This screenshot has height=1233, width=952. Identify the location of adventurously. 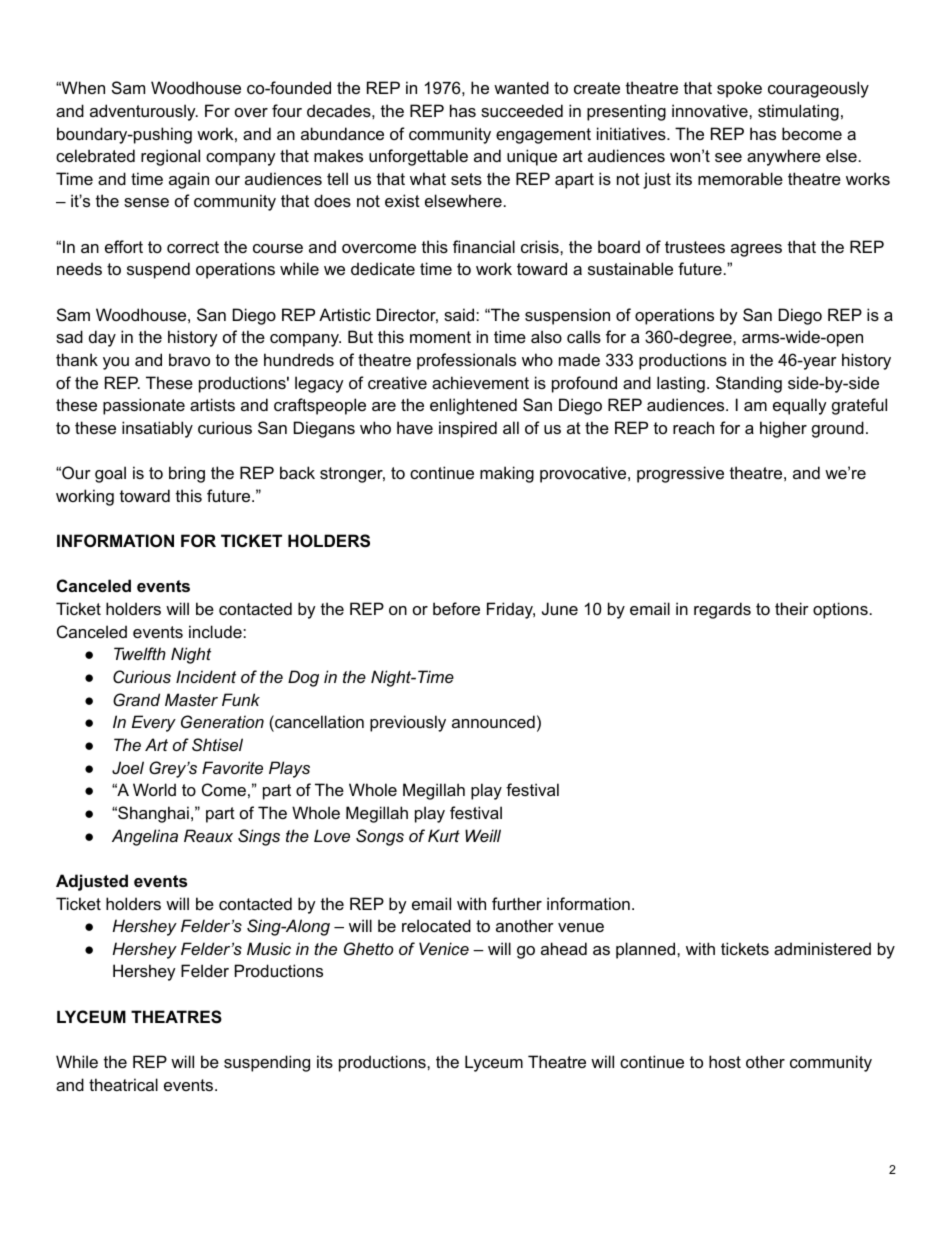
(144, 112).
